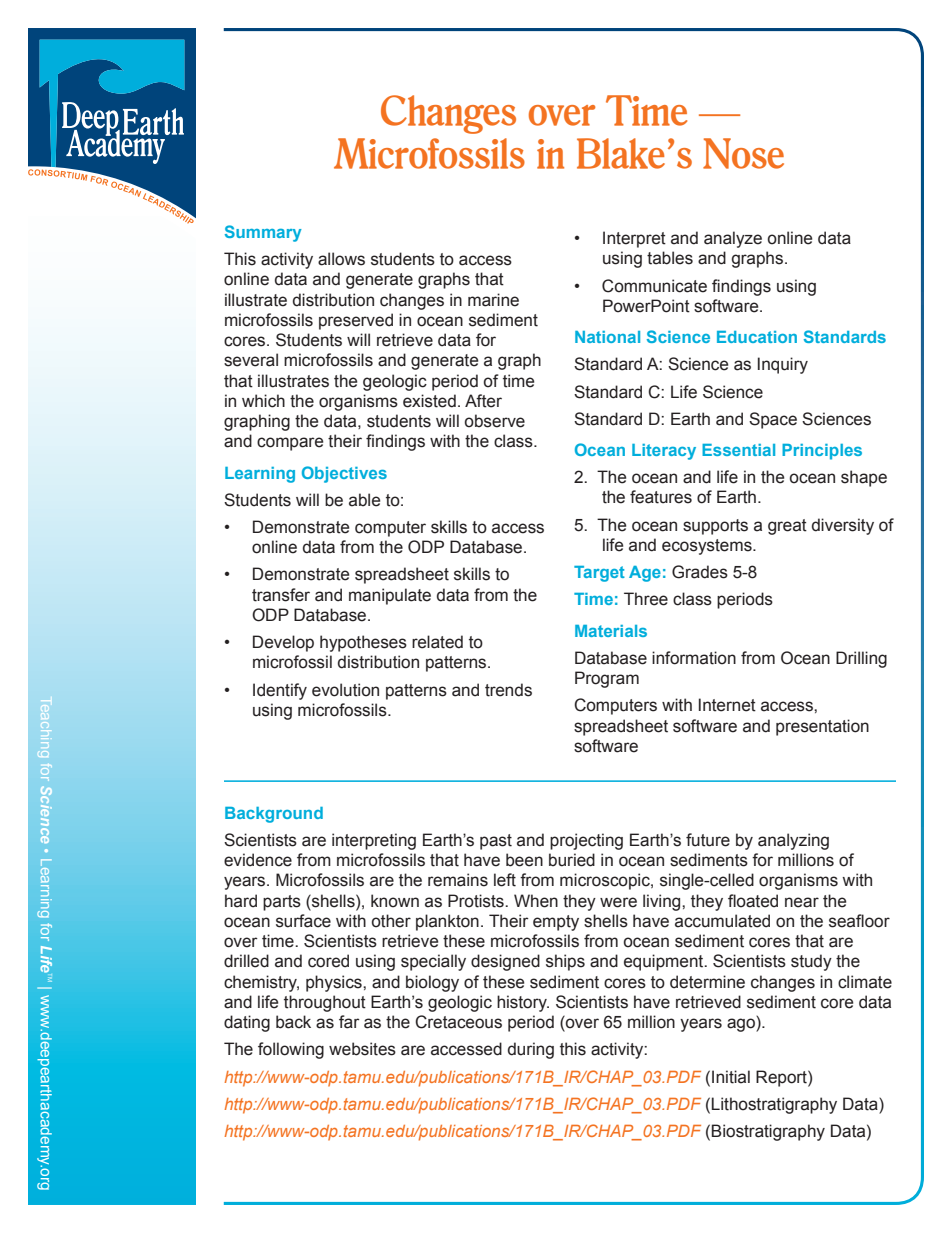 Image resolution: width=952 pixels, height=1233 pixels. Describe the element at coordinates (793, 841) in the screenshot. I see `analyzing` at that location.
